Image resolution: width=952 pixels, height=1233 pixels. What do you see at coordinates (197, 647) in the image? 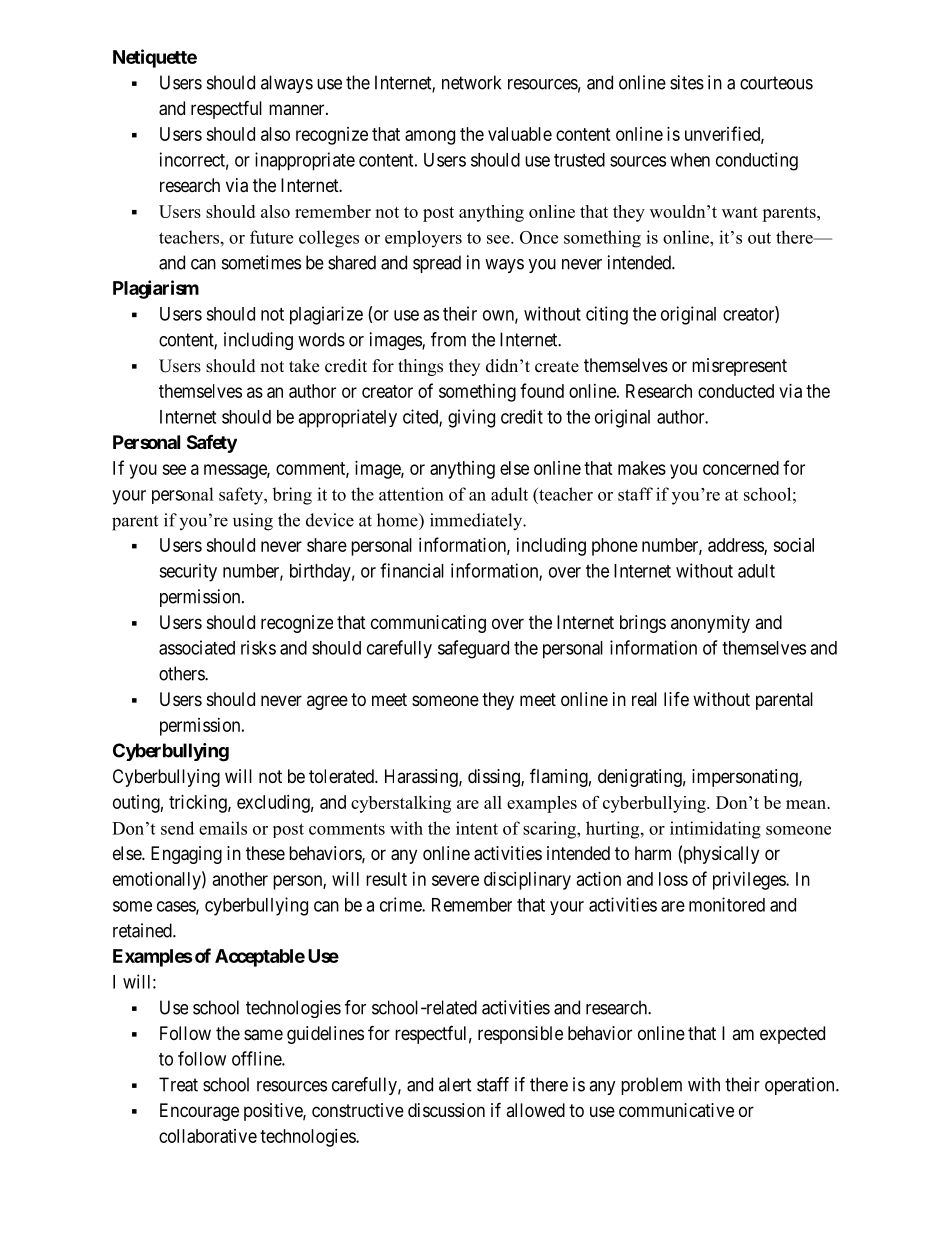
I see `associated` at bounding box center [197, 647].
